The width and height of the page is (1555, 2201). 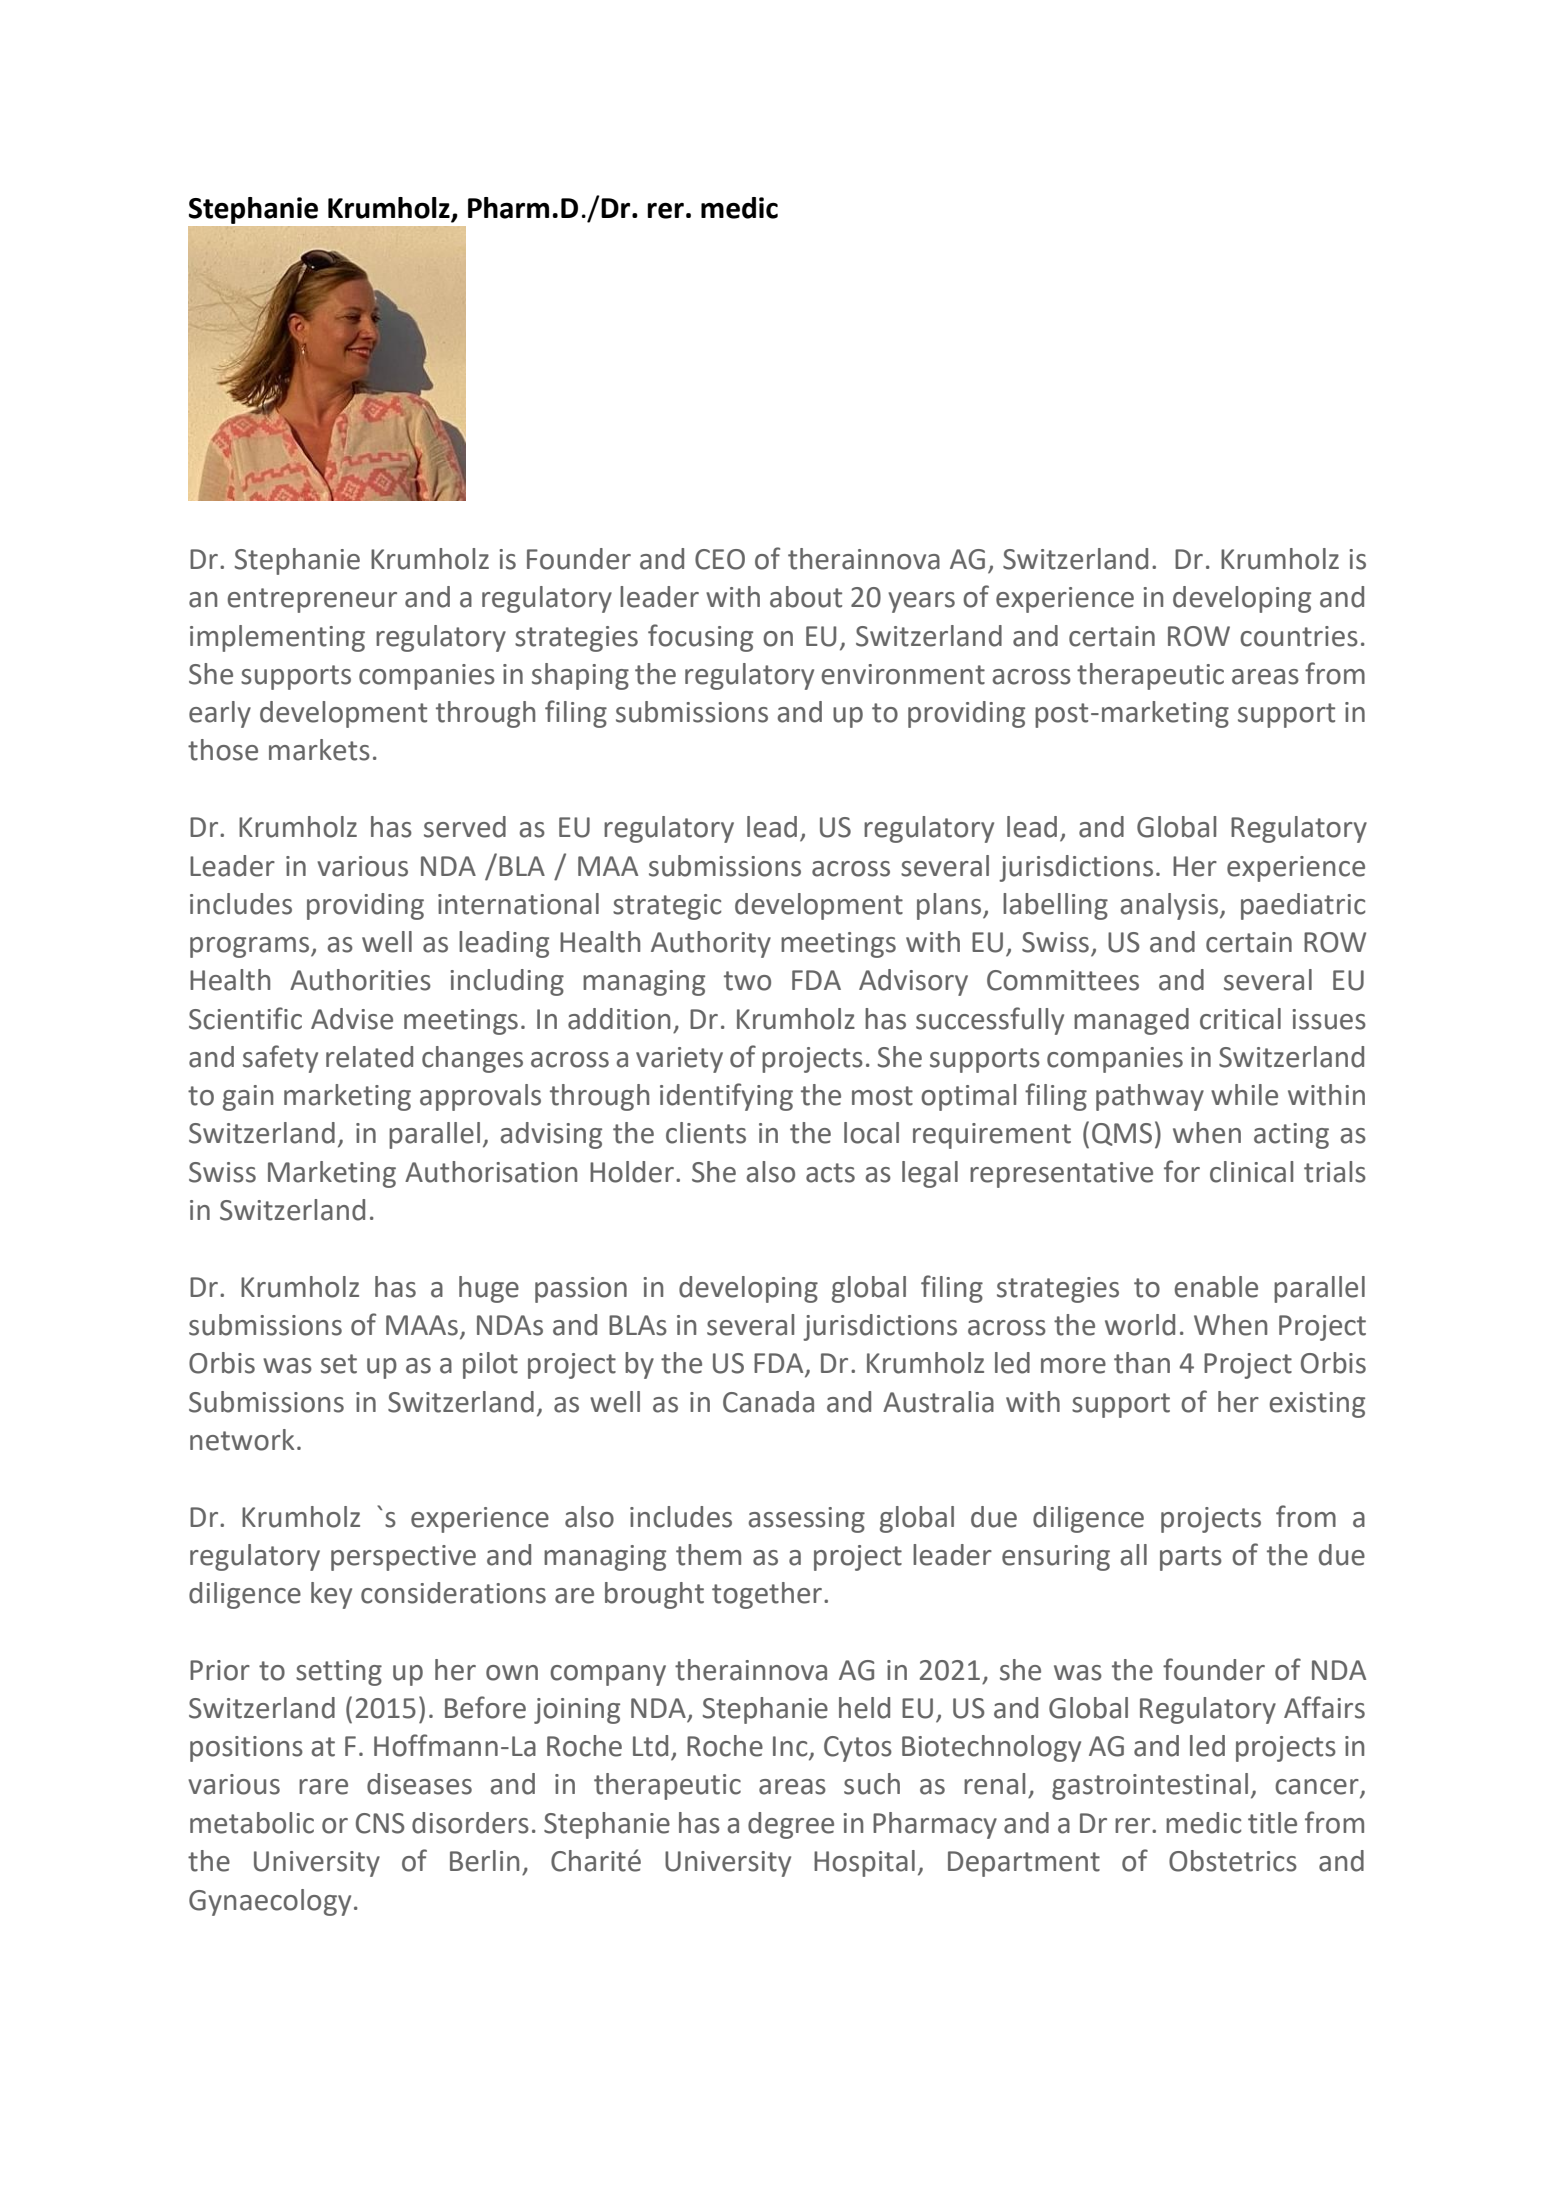 I want to click on acts, so click(x=830, y=1173).
